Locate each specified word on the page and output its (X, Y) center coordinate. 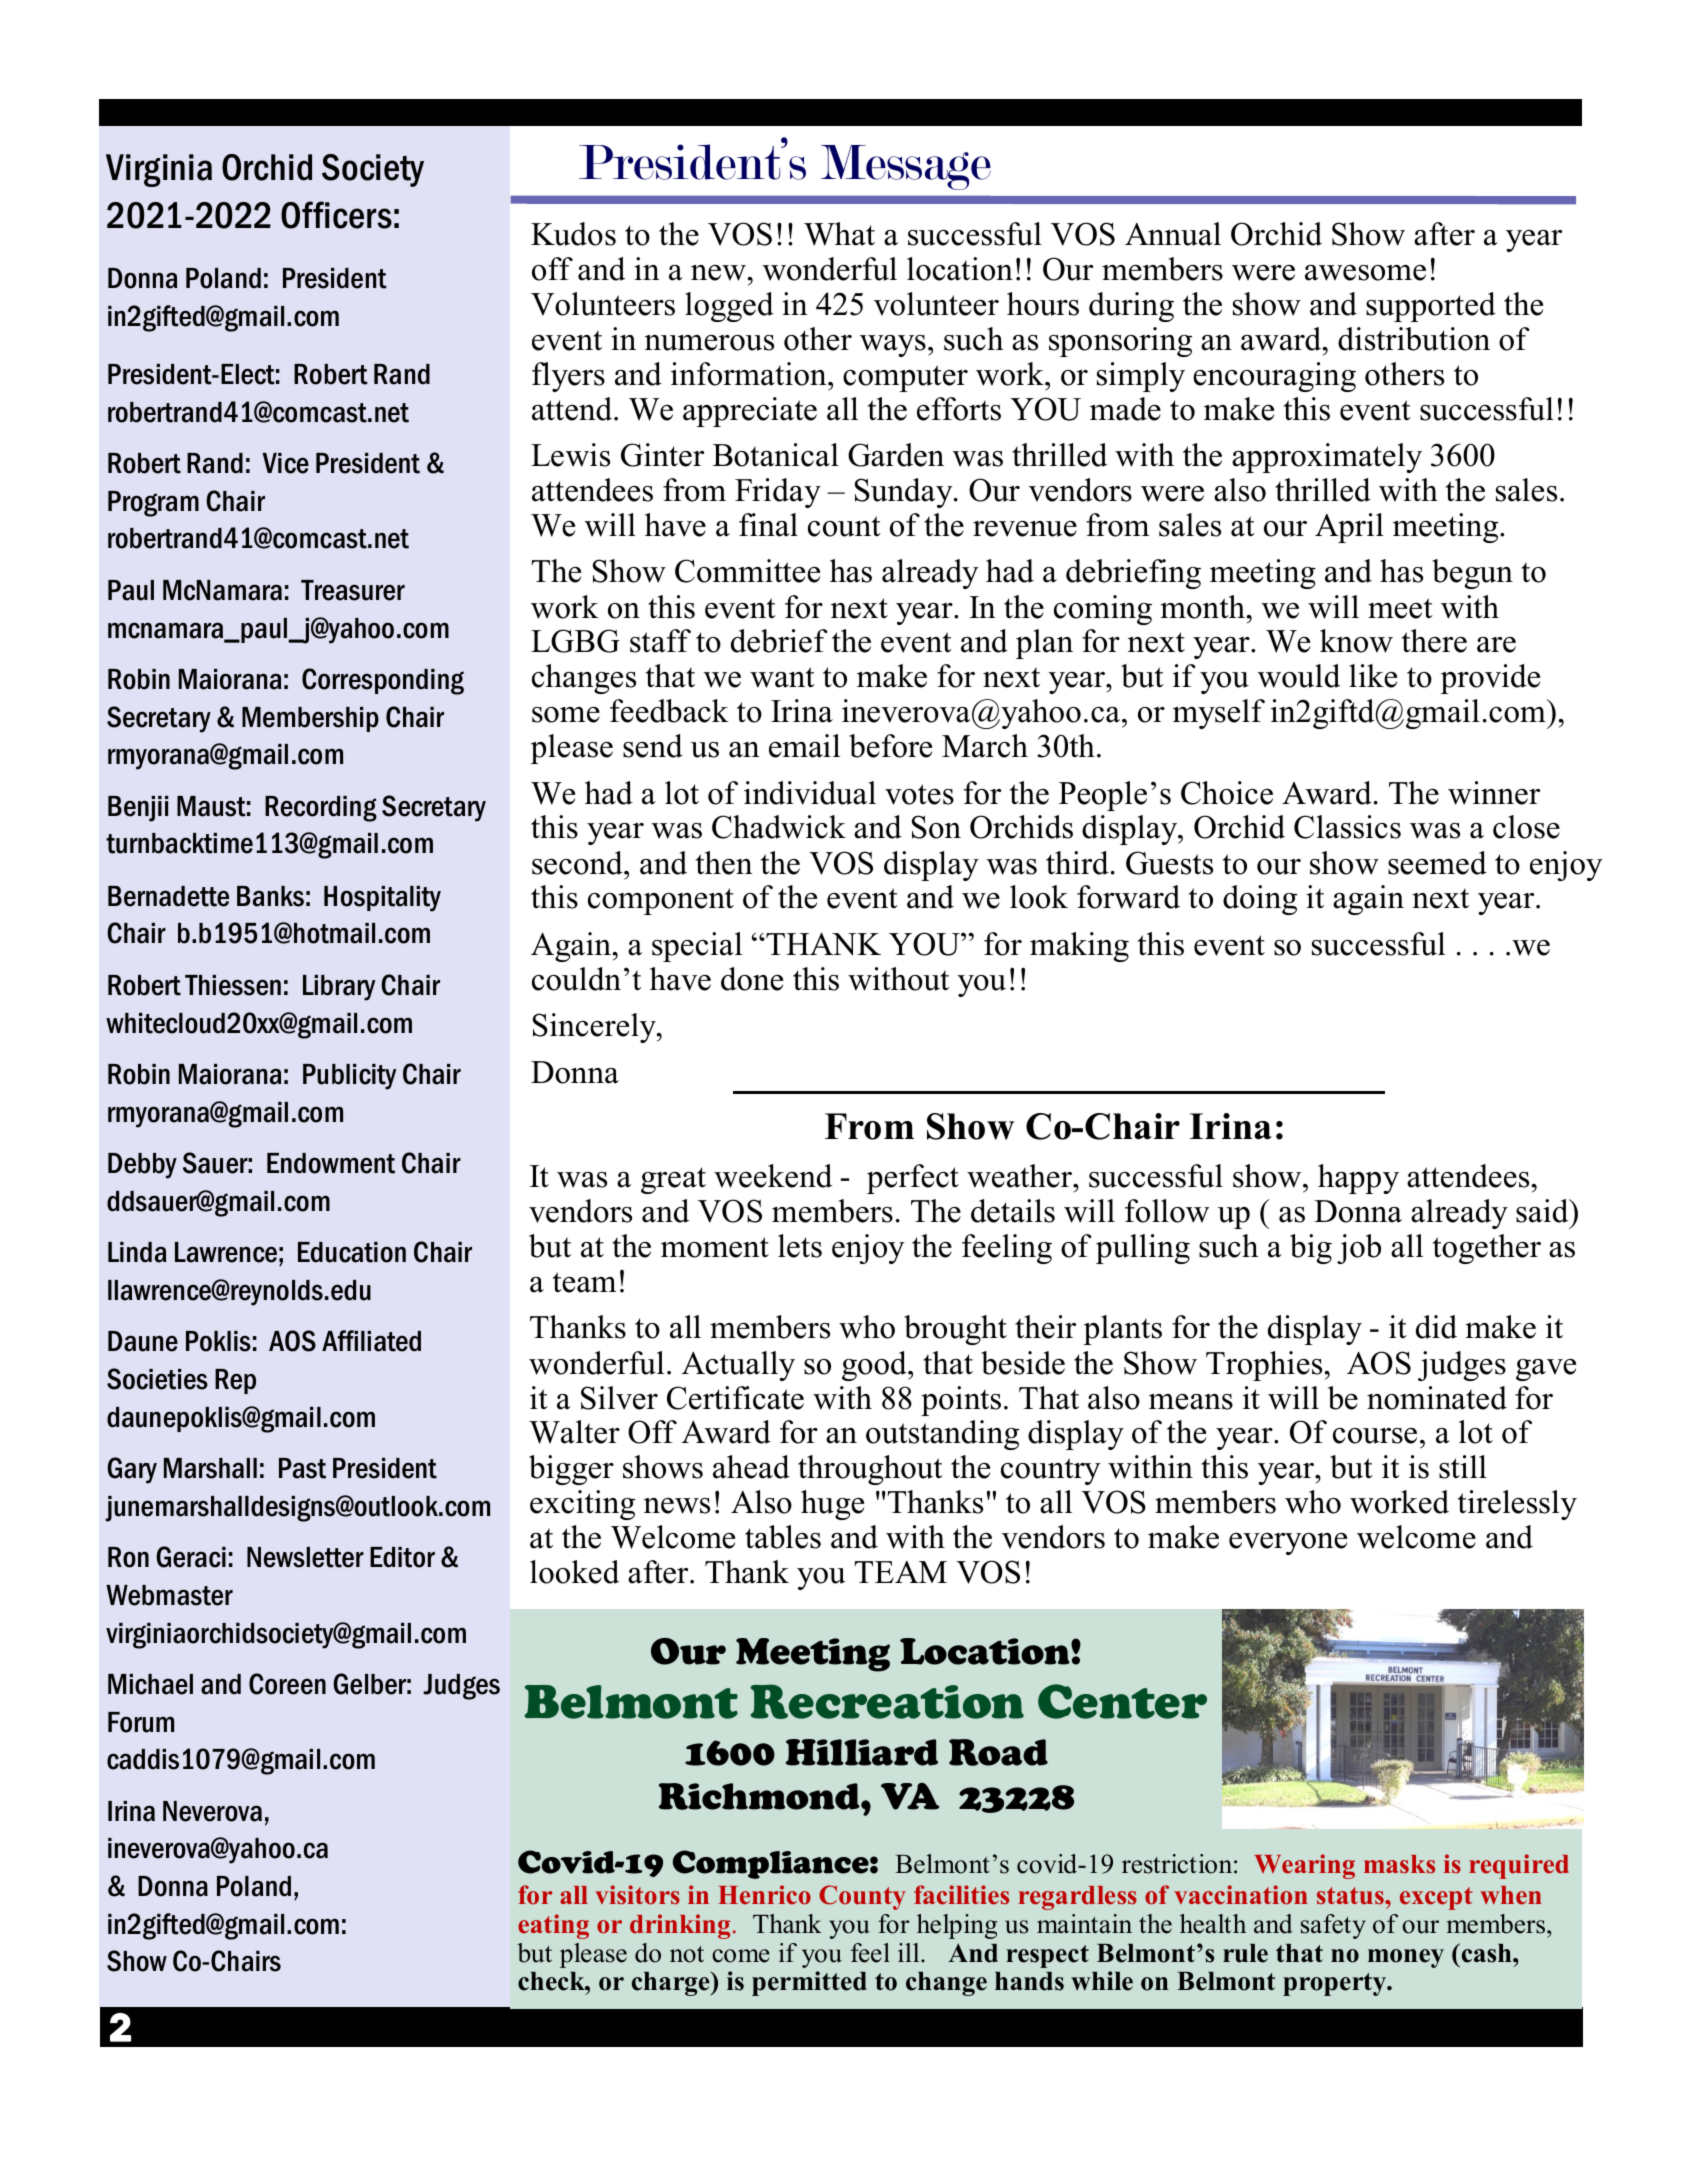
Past (302, 1468)
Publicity (349, 1077)
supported (1431, 307)
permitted (809, 1983)
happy (1358, 1179)
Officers (336, 215)
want (782, 677)
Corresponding (383, 681)
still (1463, 1467)
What (839, 234)
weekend (773, 1176)
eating (553, 1926)
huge (832, 1505)
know (1356, 641)
